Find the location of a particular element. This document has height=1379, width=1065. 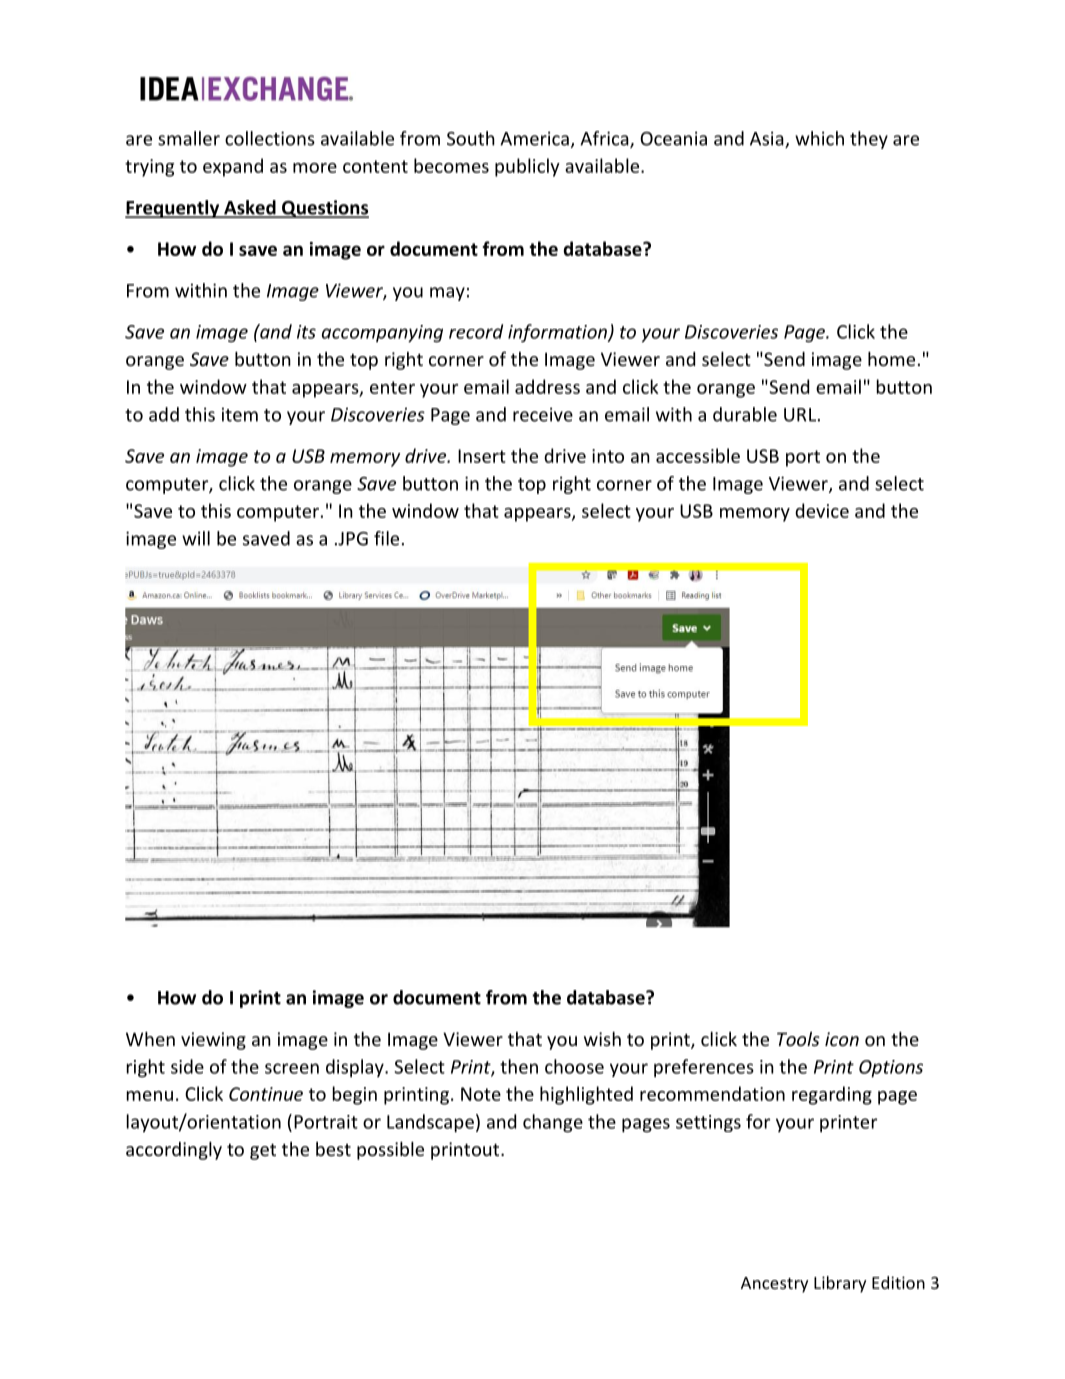

viewing is located at coordinates (213, 1041).
